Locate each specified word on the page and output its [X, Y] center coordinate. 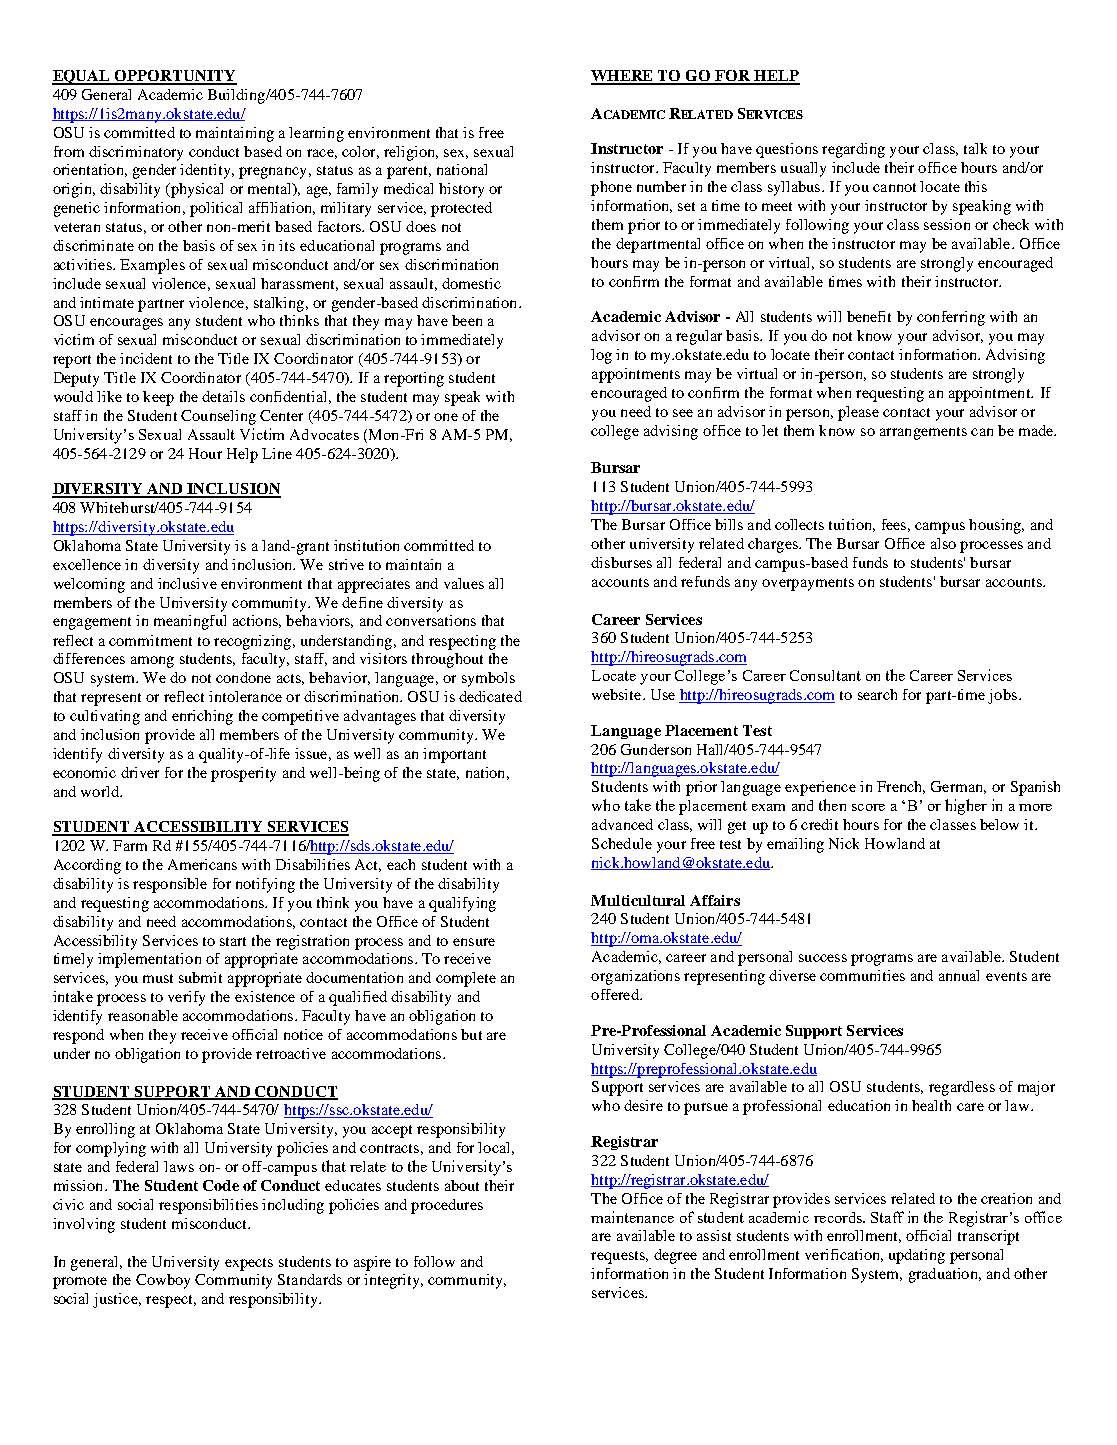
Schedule [622, 843]
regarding [853, 150]
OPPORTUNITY [175, 77]
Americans [202, 864]
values [464, 583]
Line [277, 453]
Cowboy [163, 1281]
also [943, 543]
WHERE [623, 77]
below [999, 824]
